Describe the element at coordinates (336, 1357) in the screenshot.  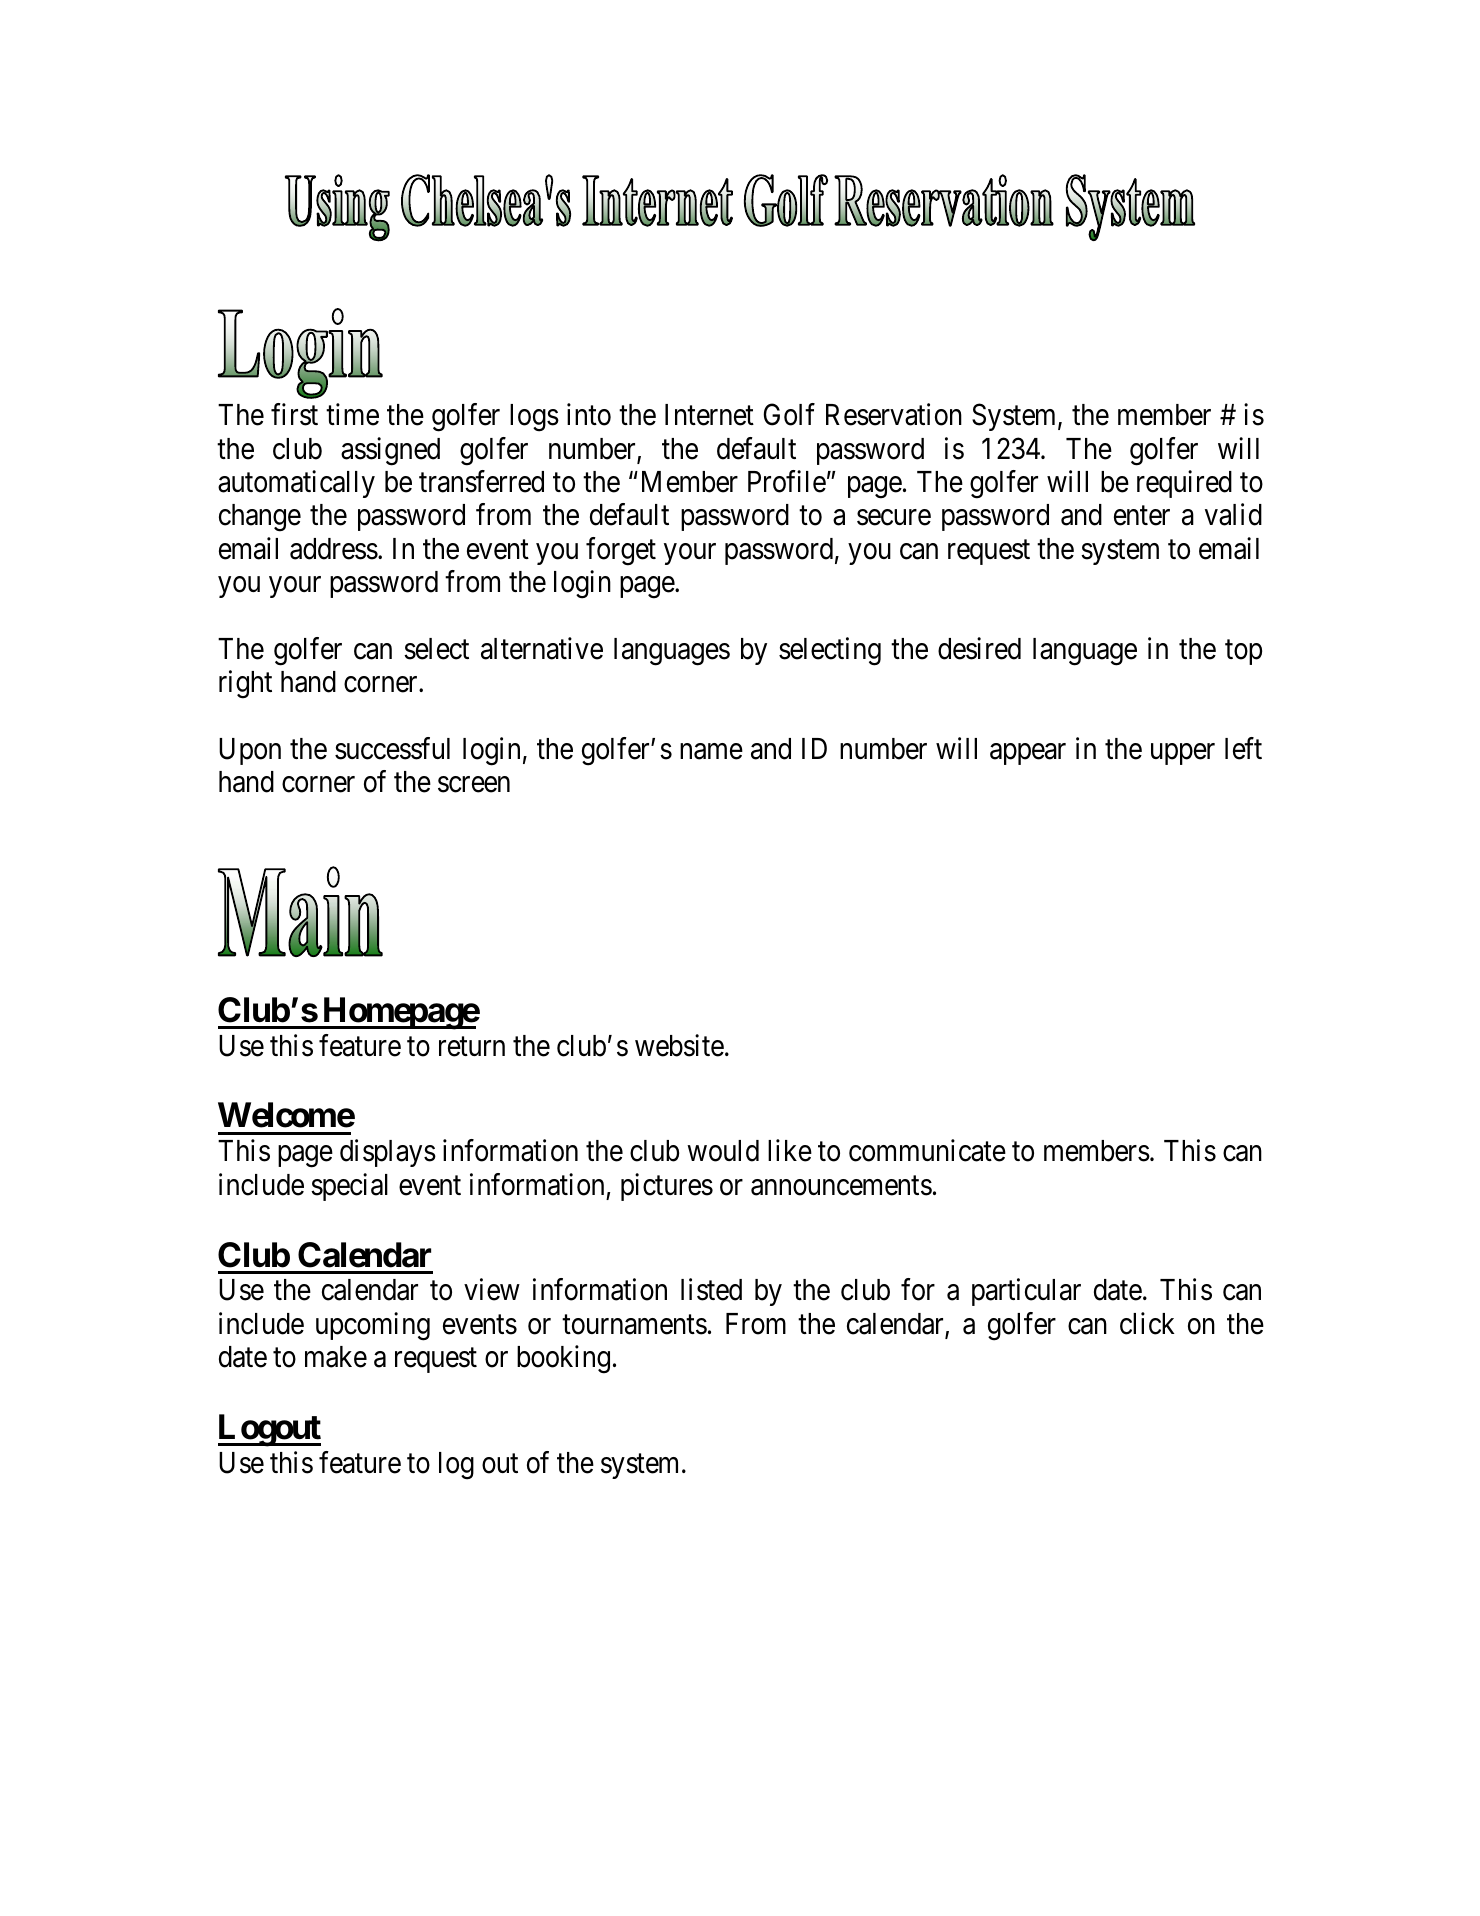
I see `make` at that location.
